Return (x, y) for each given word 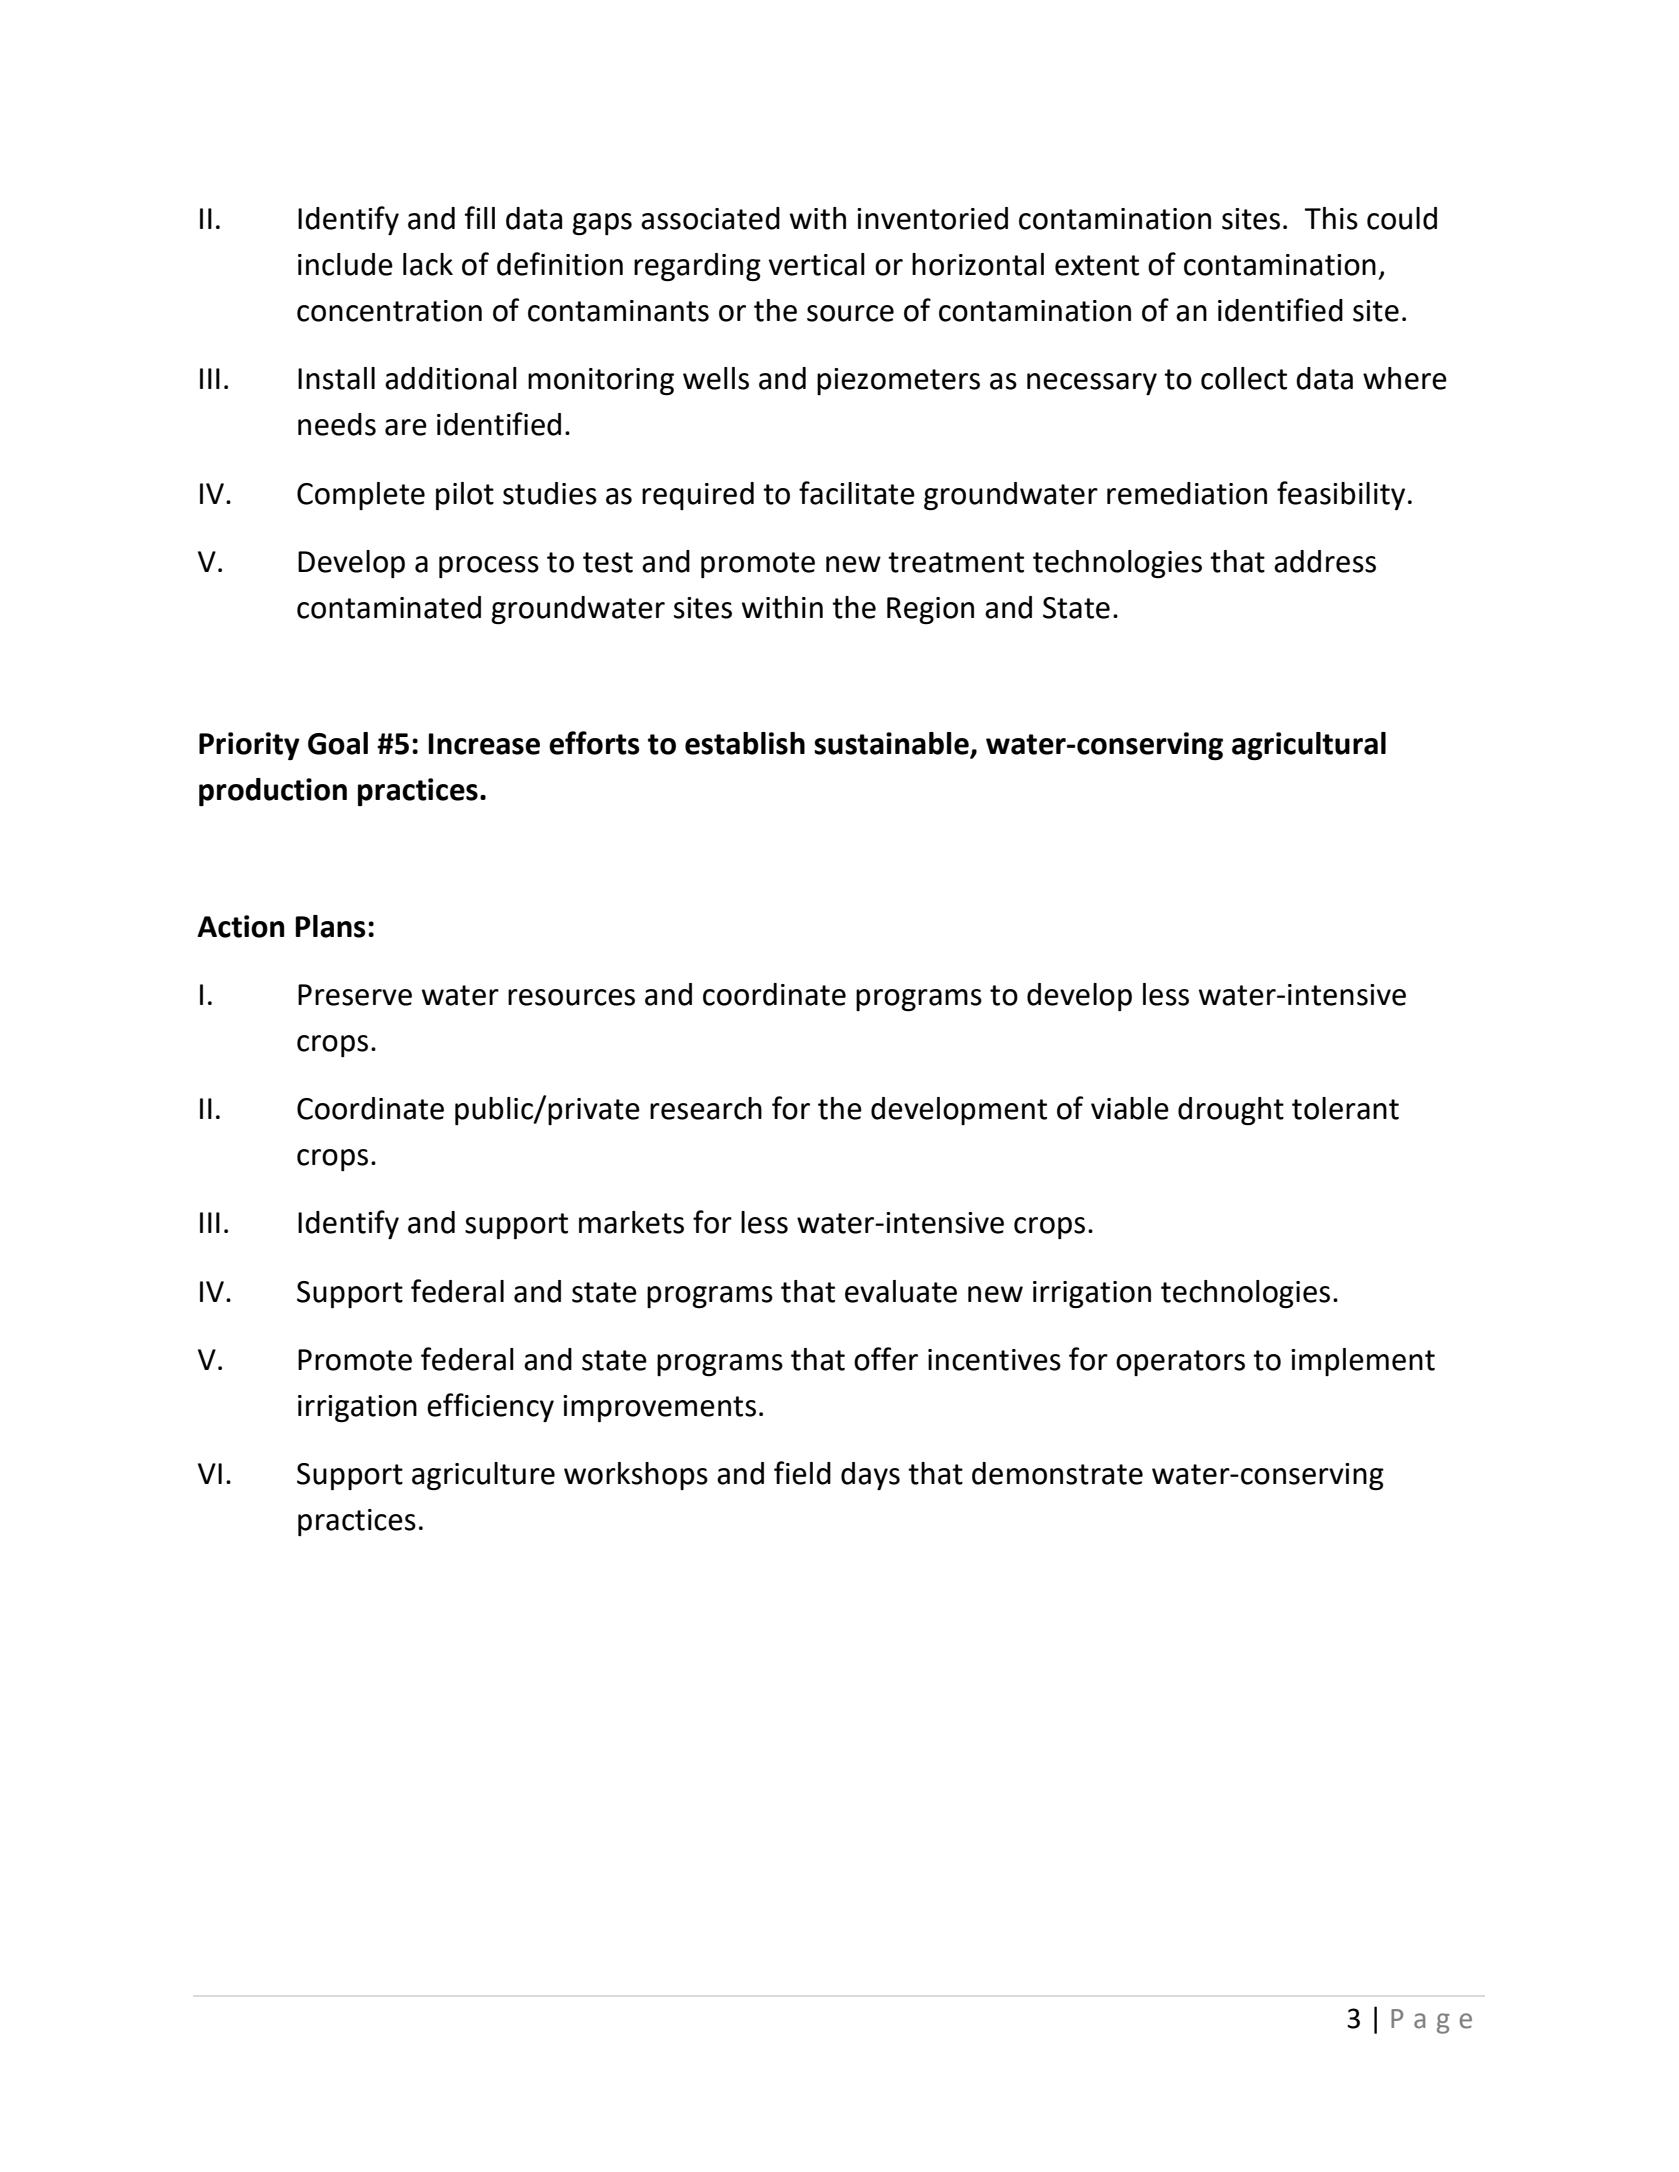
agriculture (483, 1476)
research (706, 1108)
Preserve (355, 995)
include (345, 264)
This (1331, 218)
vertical (817, 264)
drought (1231, 1111)
